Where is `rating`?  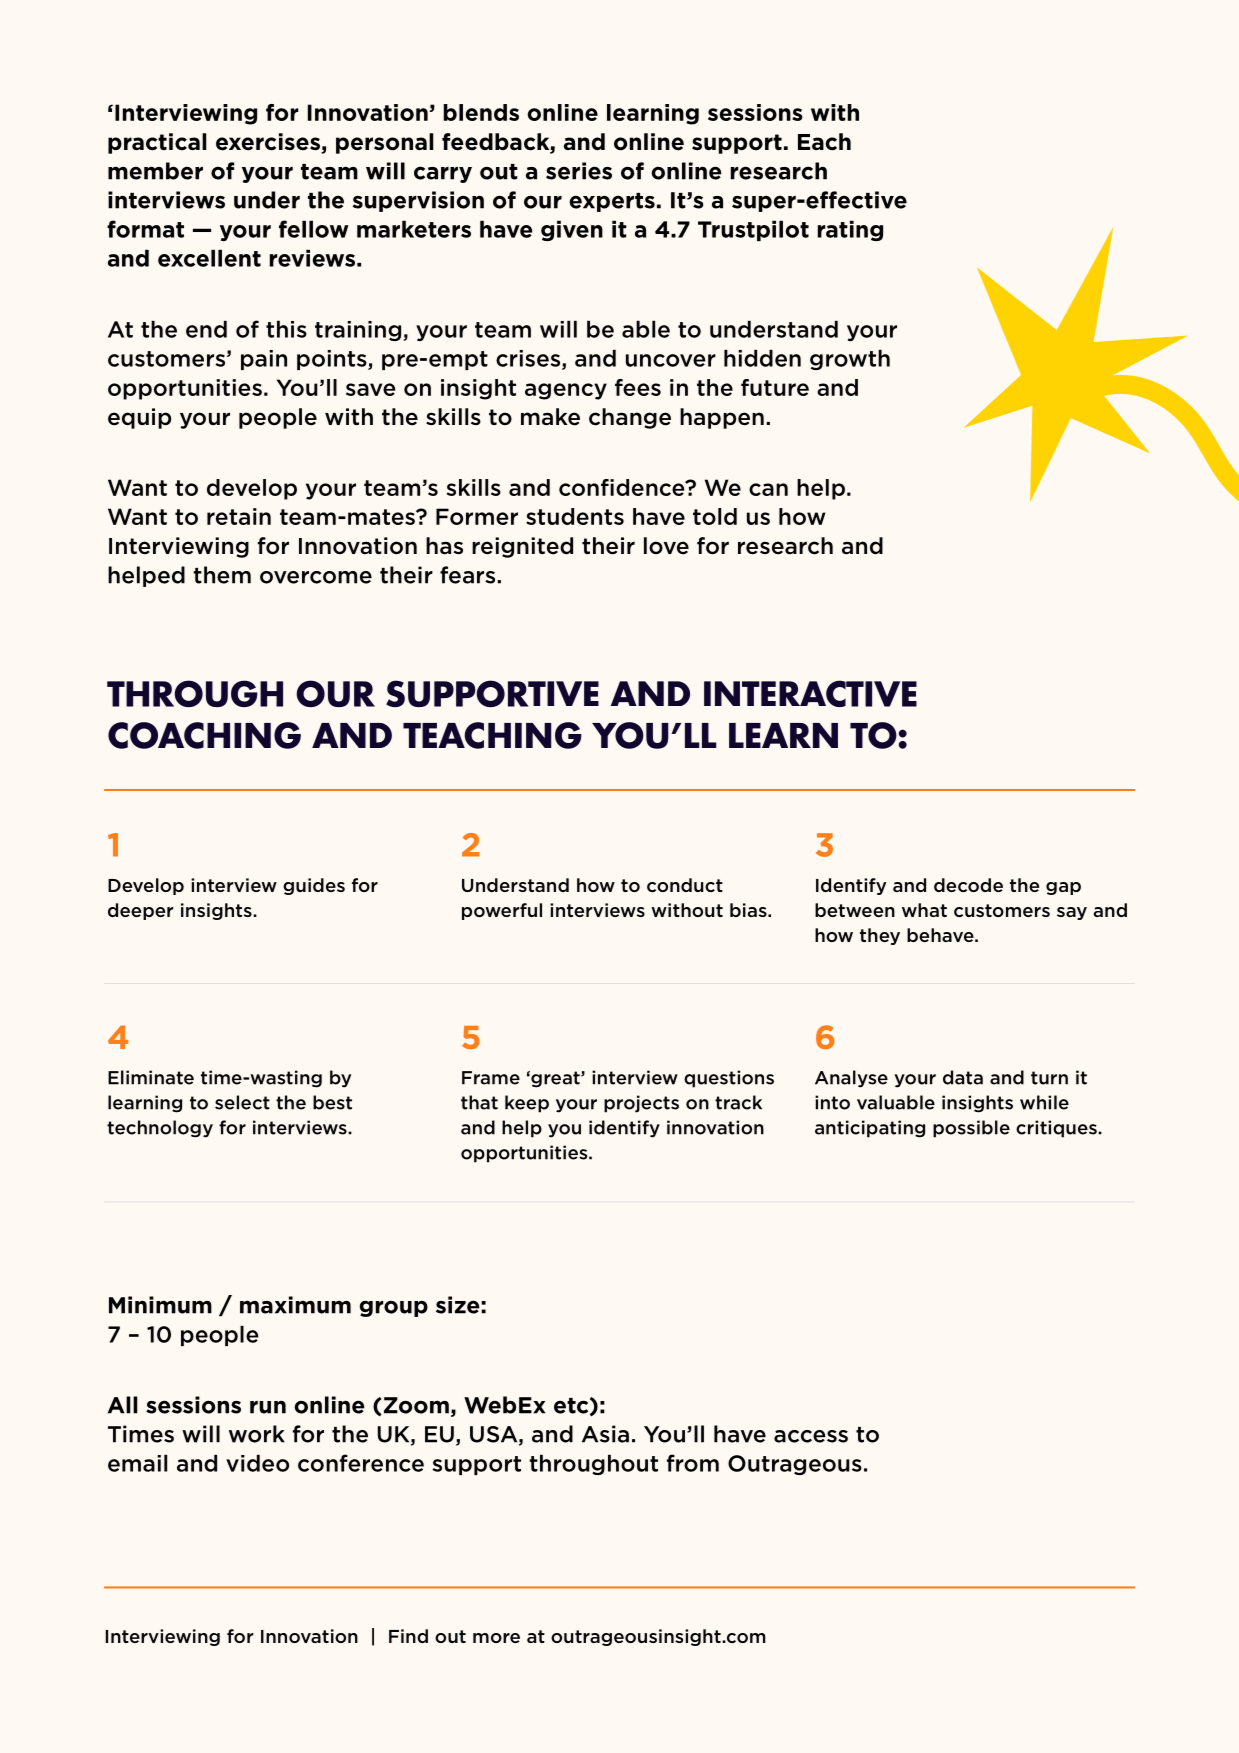 rating is located at coordinates (850, 230).
